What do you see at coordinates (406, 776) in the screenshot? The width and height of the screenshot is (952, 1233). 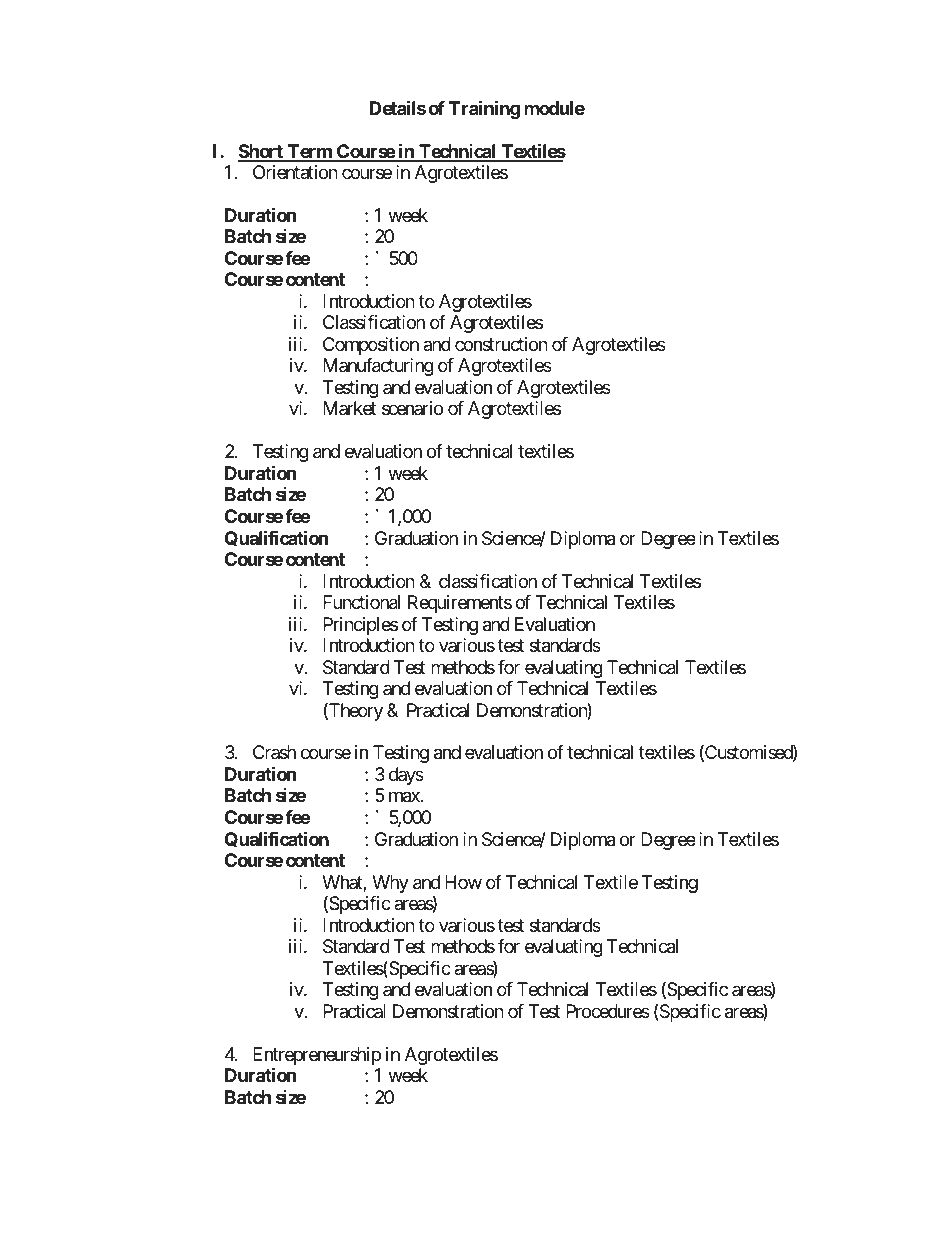 I see `days` at bounding box center [406, 776].
